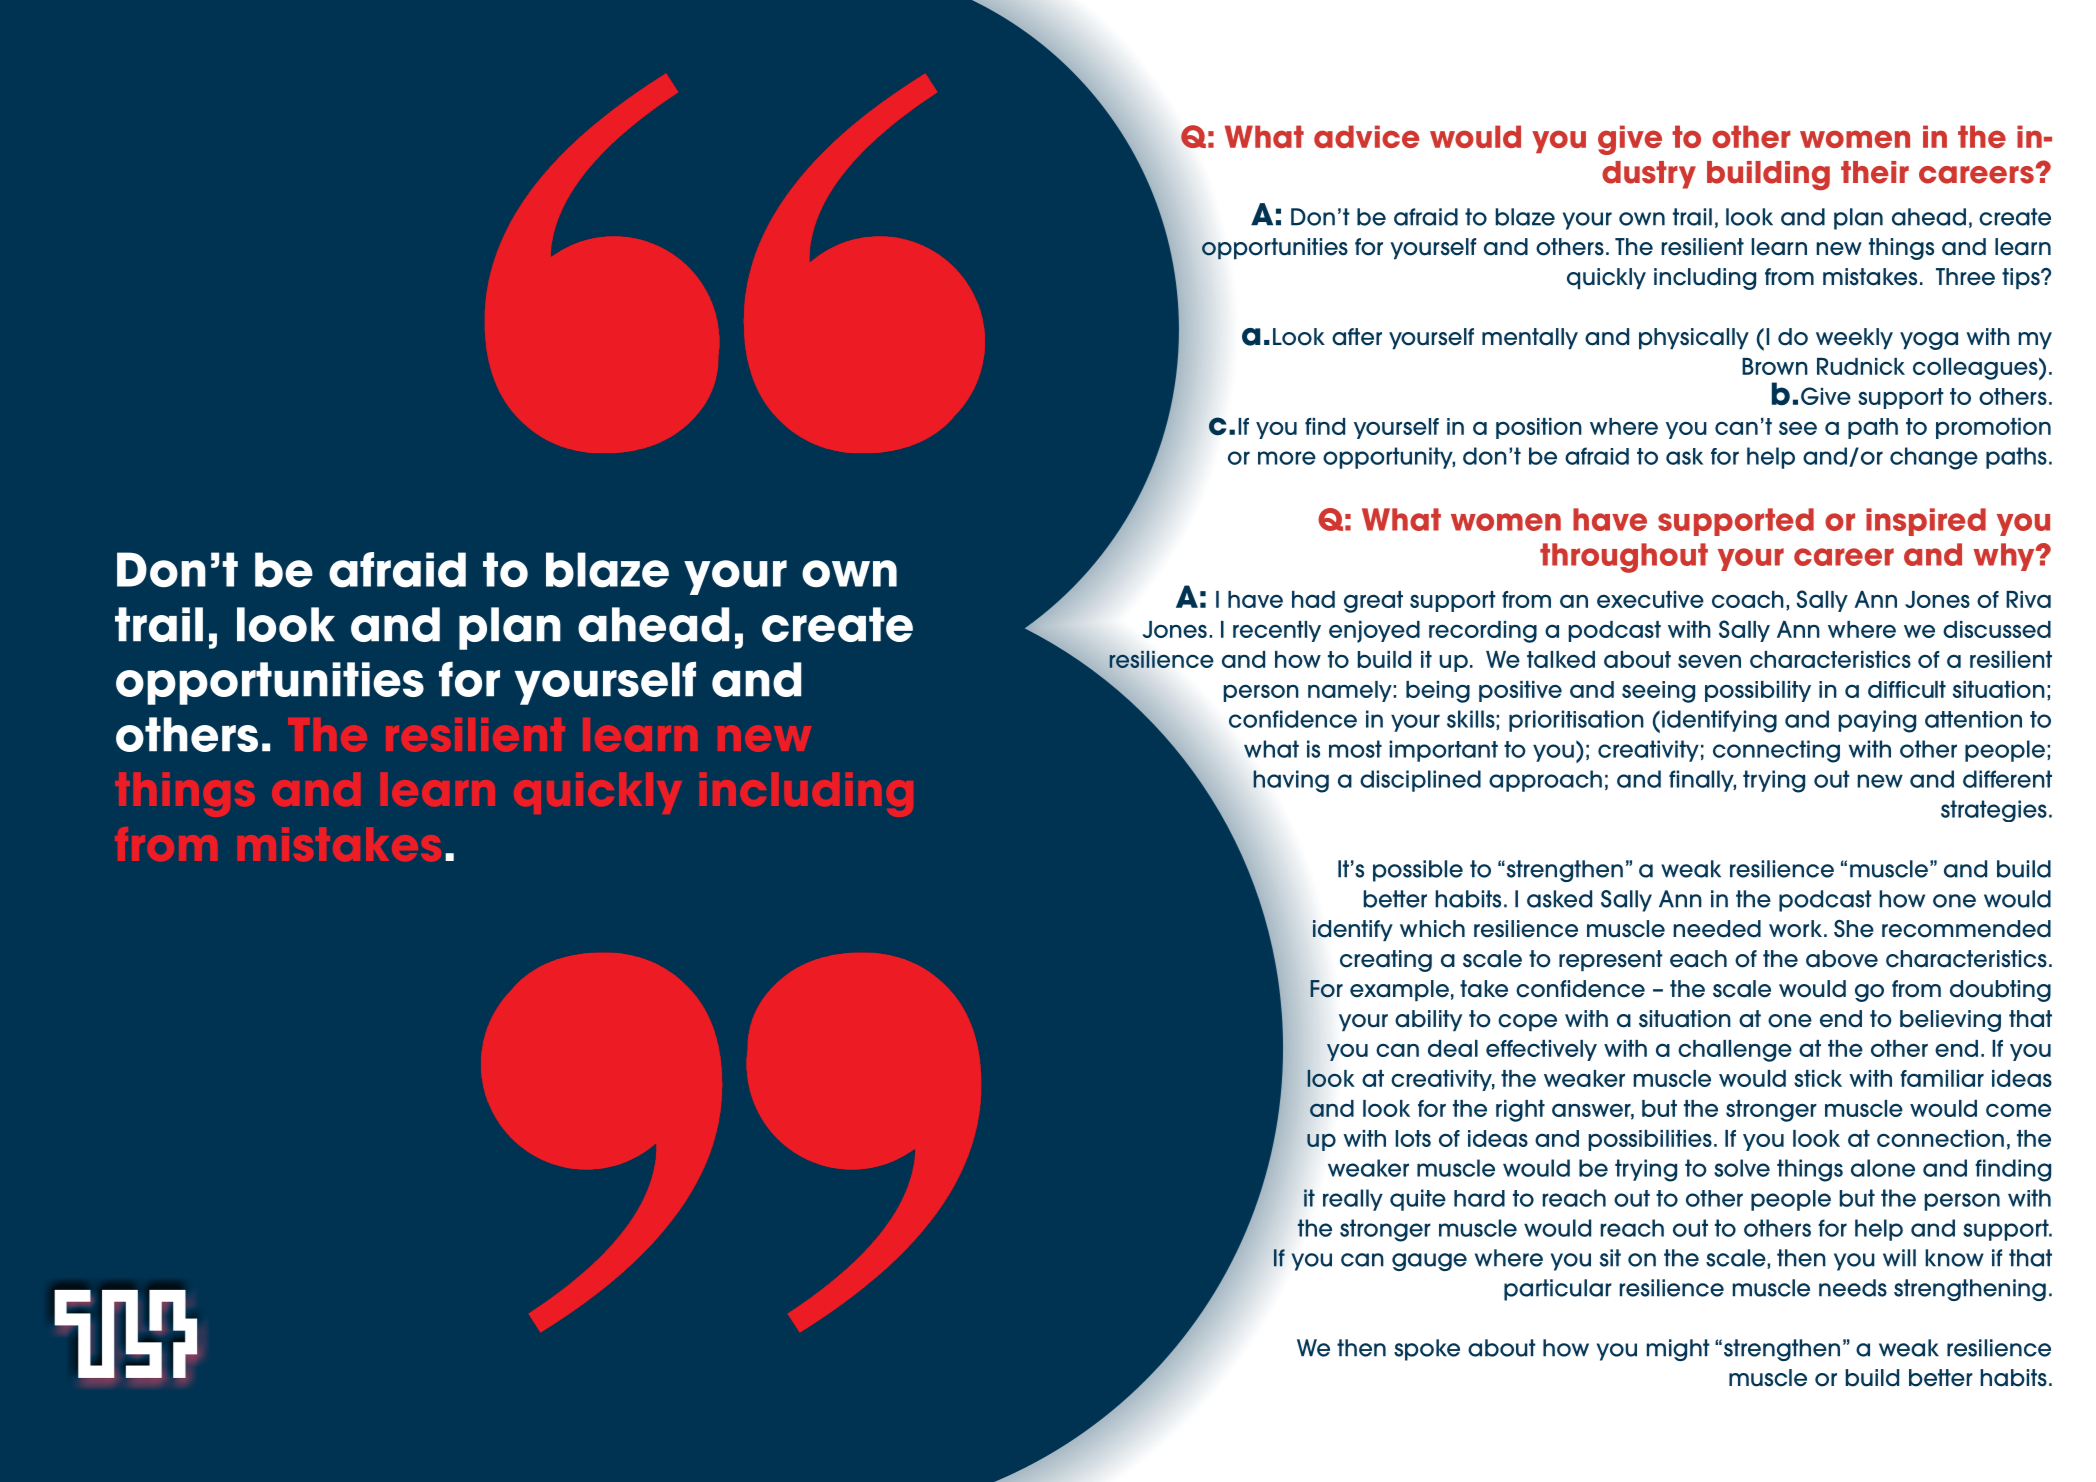 This document has height=1482, width=2096. I want to click on physically, so click(1694, 339).
